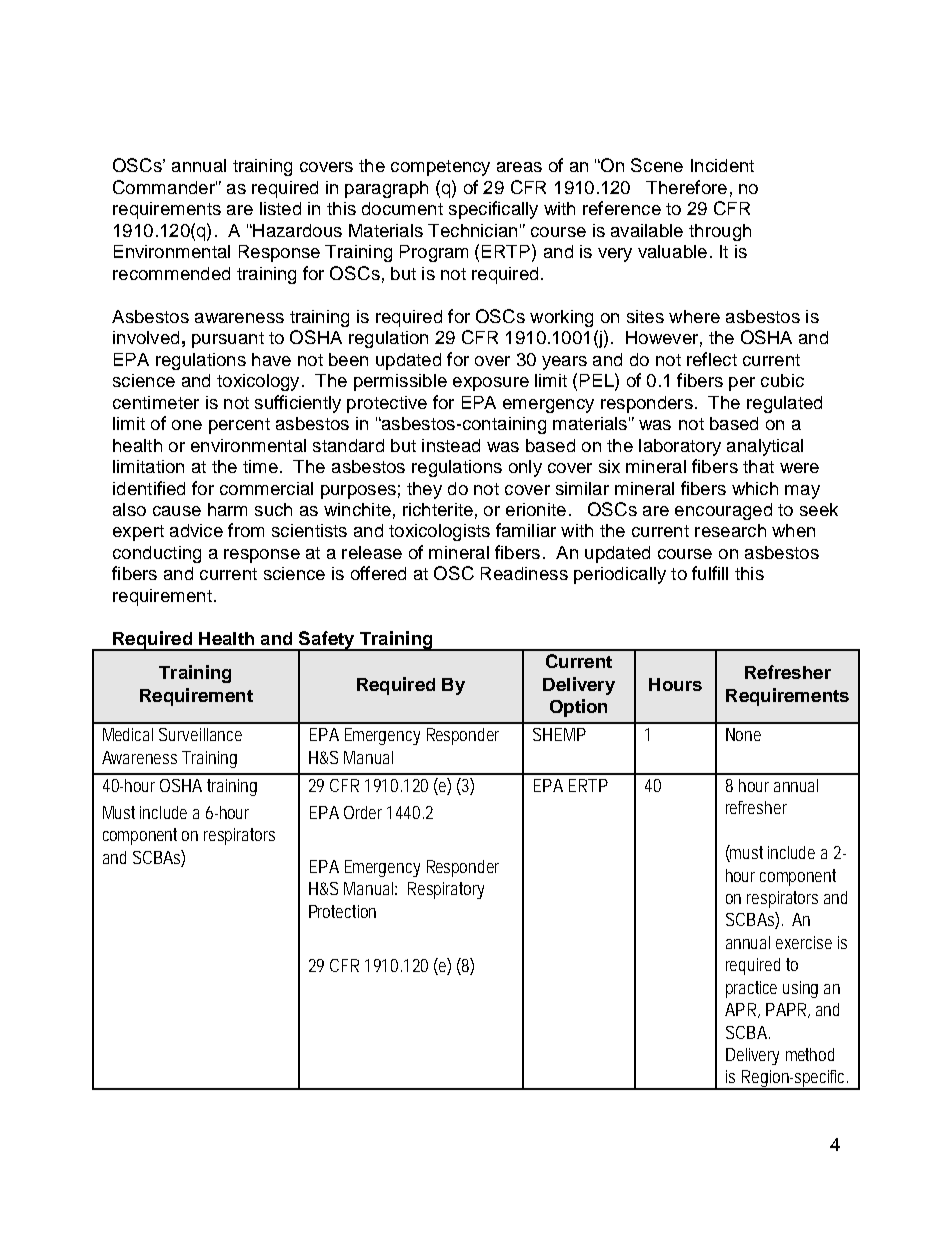 Image resolution: width=952 pixels, height=1233 pixels. What do you see at coordinates (722, 165) in the image?
I see `Incident` at bounding box center [722, 165].
